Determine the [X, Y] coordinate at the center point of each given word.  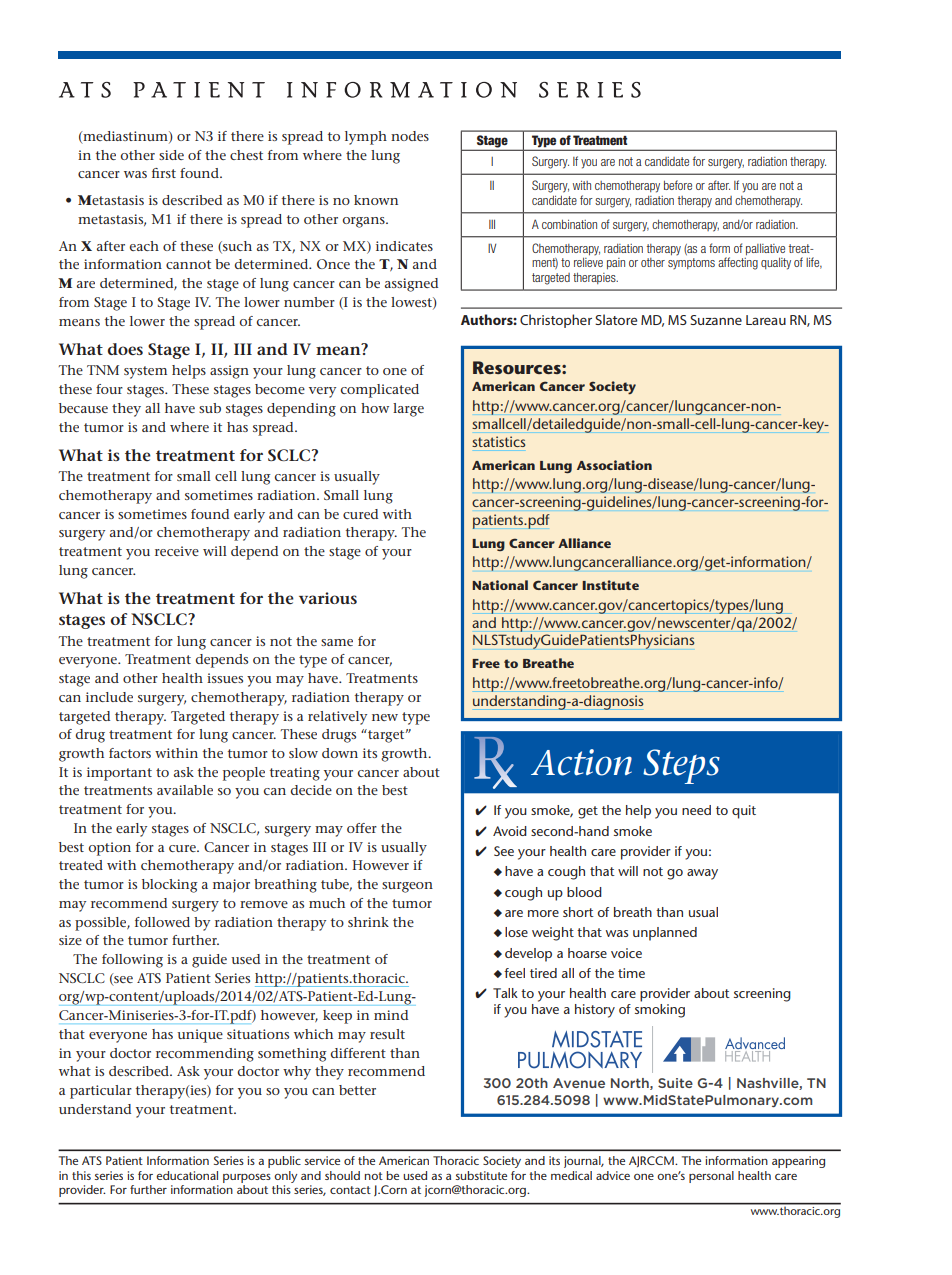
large [408, 410]
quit [744, 812]
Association [614, 465]
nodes [410, 136]
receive [177, 551]
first [164, 173]
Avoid [510, 831]
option [109, 849]
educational [187, 1175]
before [678, 185]
